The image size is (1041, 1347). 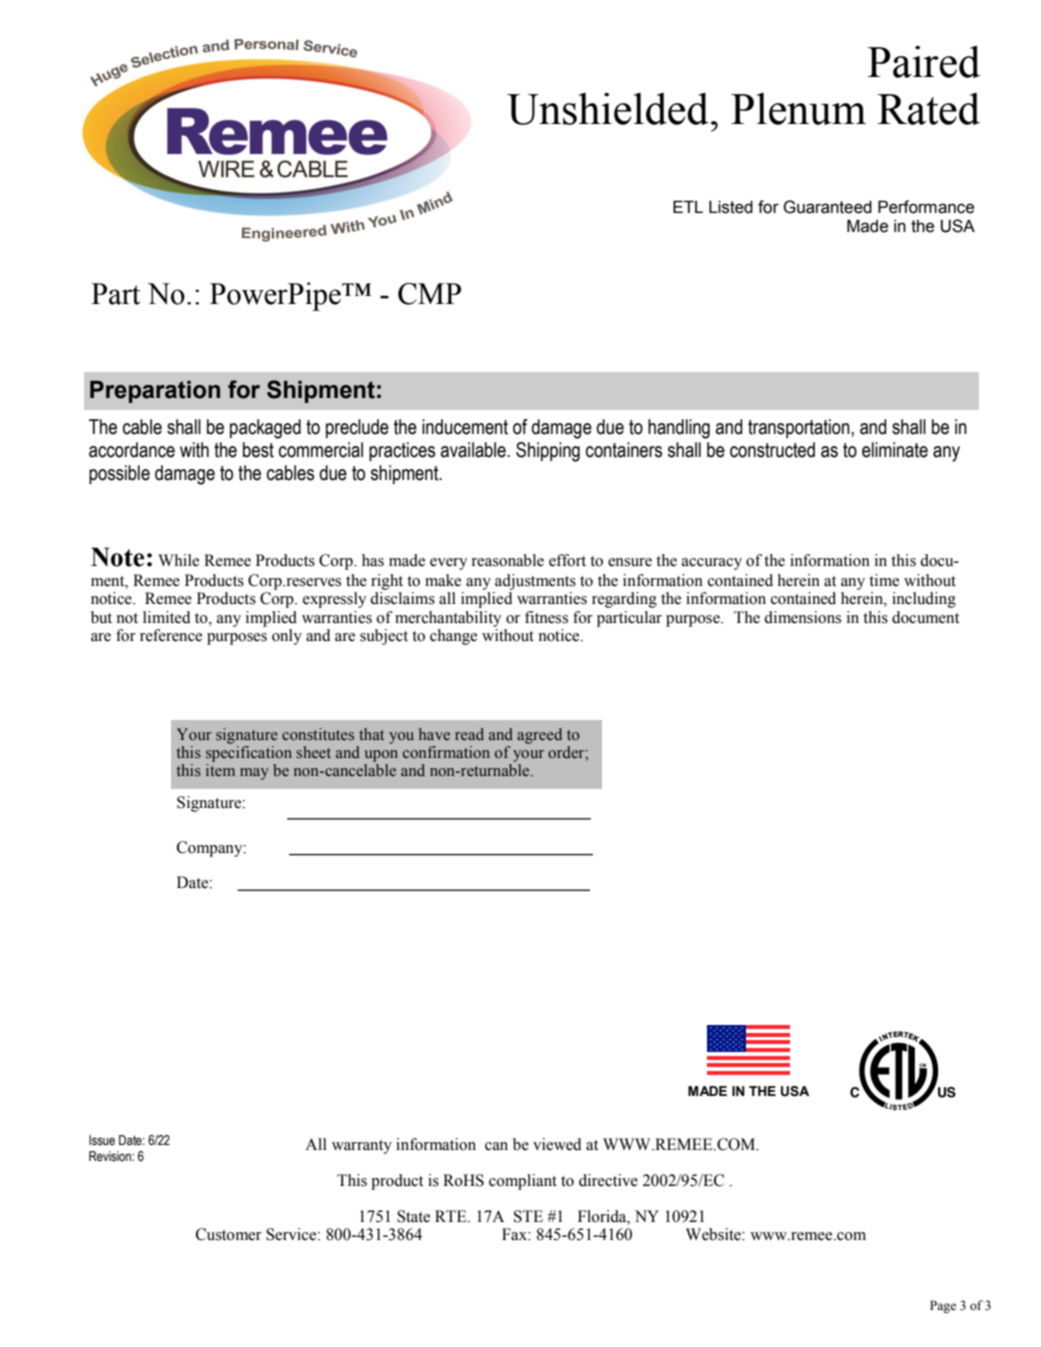 What do you see at coordinates (928, 109) in the page?
I see `Rated` at bounding box center [928, 109].
